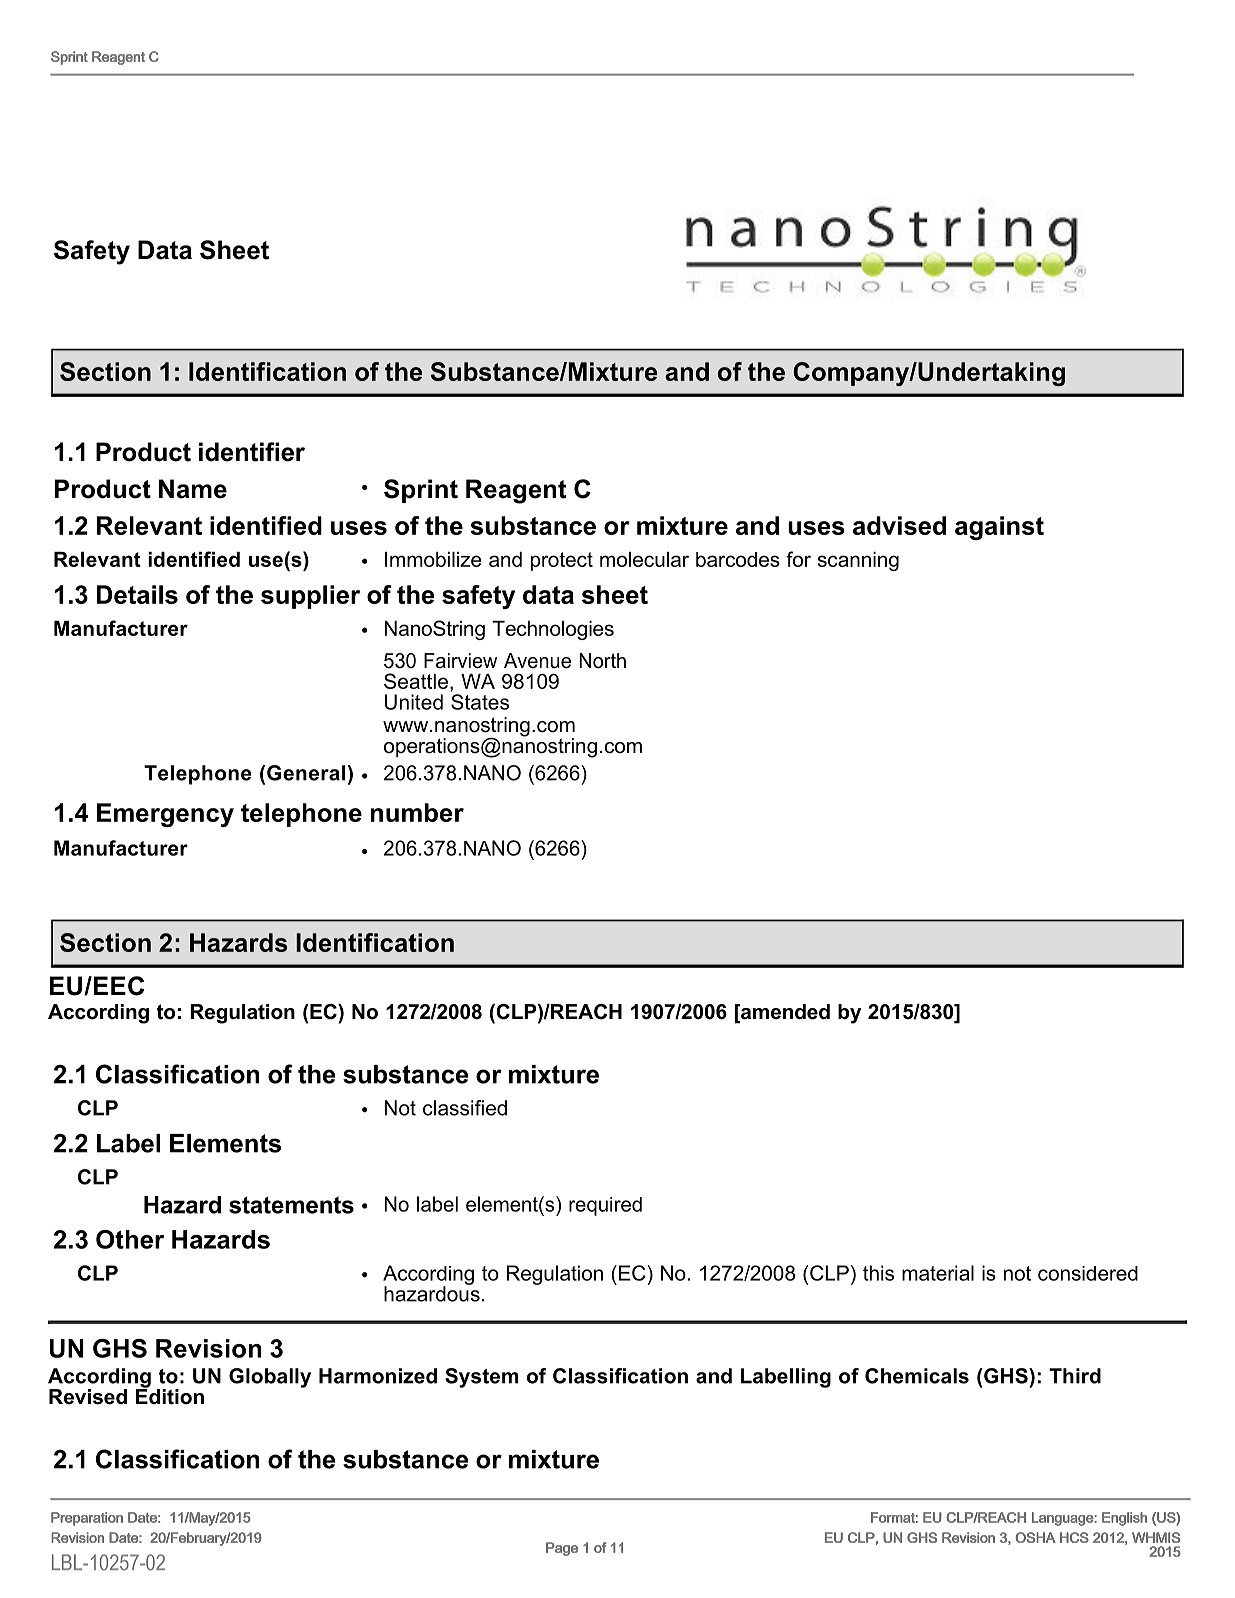 This document has width=1235, height=1598. What do you see at coordinates (605, 1206) in the document?
I see `required` at bounding box center [605, 1206].
